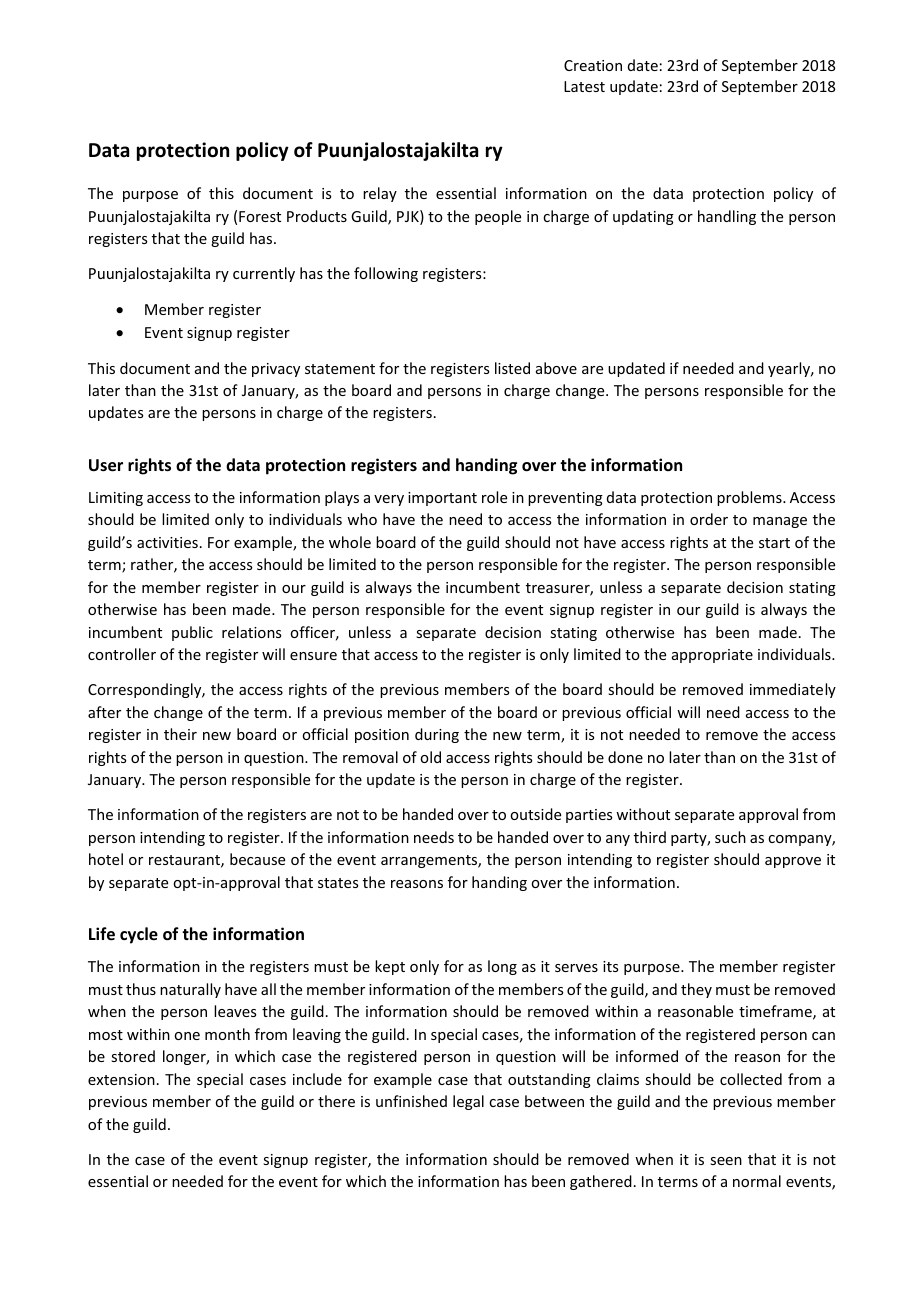  Describe the element at coordinates (790, 369) in the screenshot. I see `yearly` at that location.
